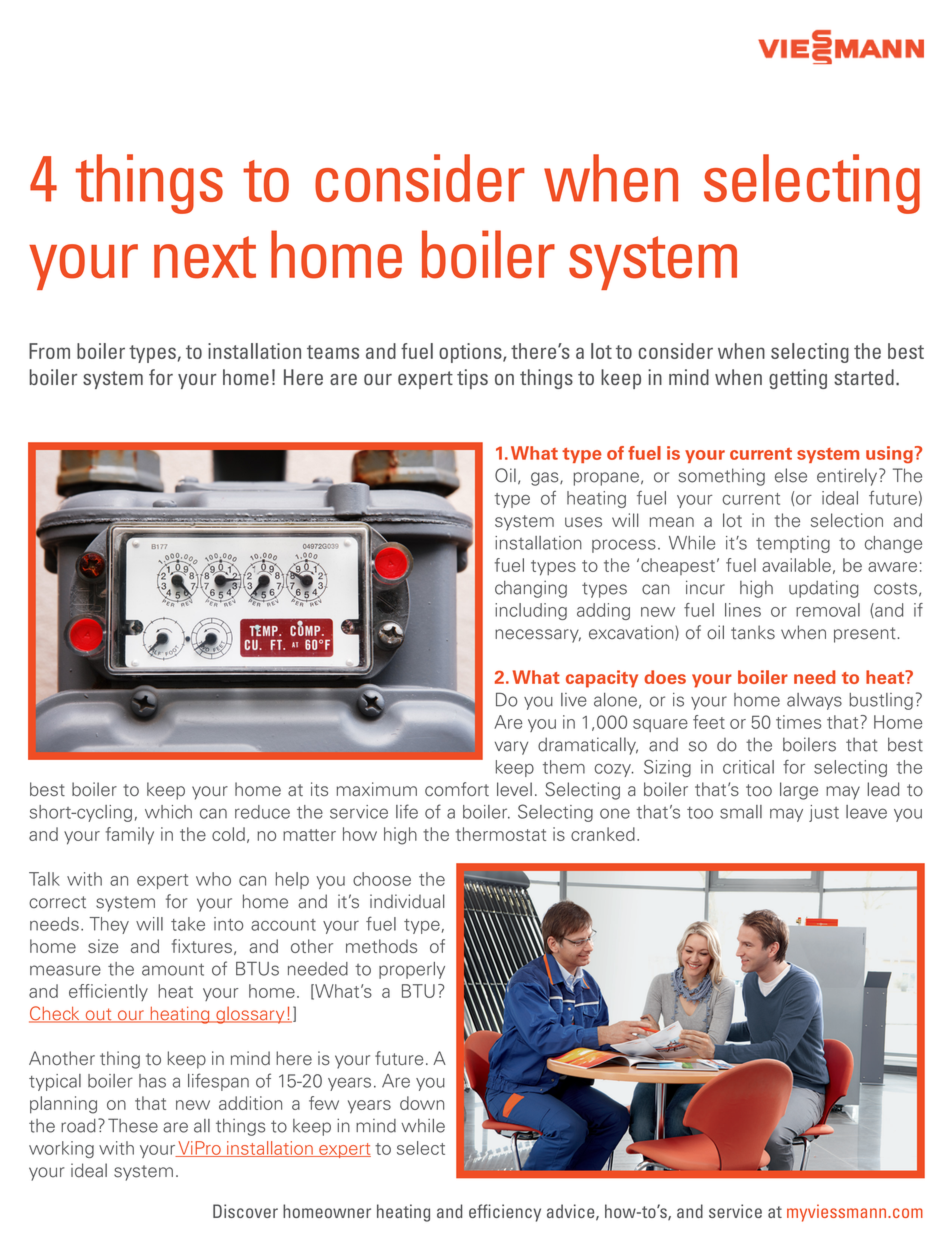 The image size is (952, 1233). Describe the element at coordinates (205, 257) in the screenshot. I see `next` at that location.
